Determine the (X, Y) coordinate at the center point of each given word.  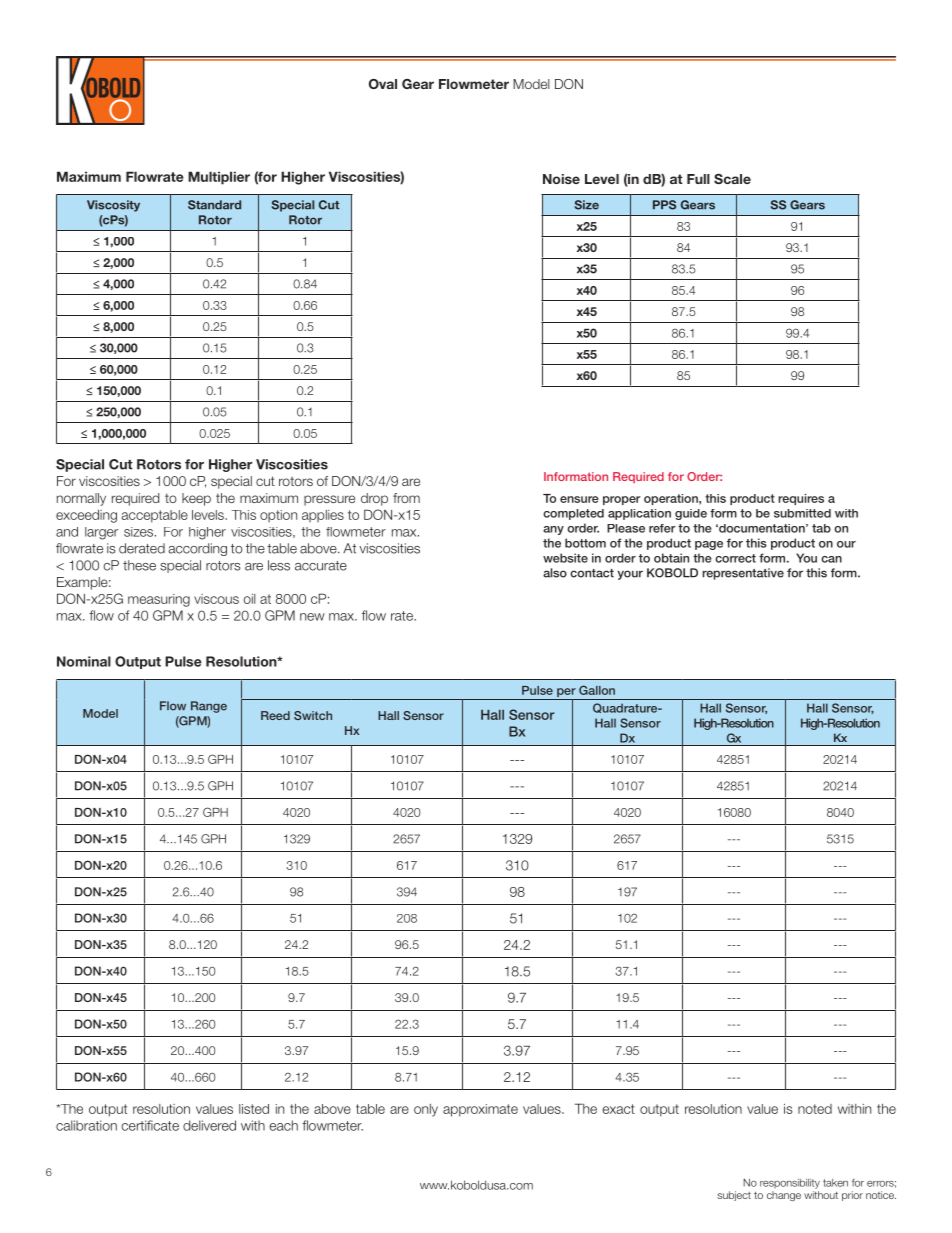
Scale (732, 179)
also (555, 573)
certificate (150, 1125)
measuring (159, 600)
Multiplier (219, 178)
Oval (383, 84)
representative (743, 574)
